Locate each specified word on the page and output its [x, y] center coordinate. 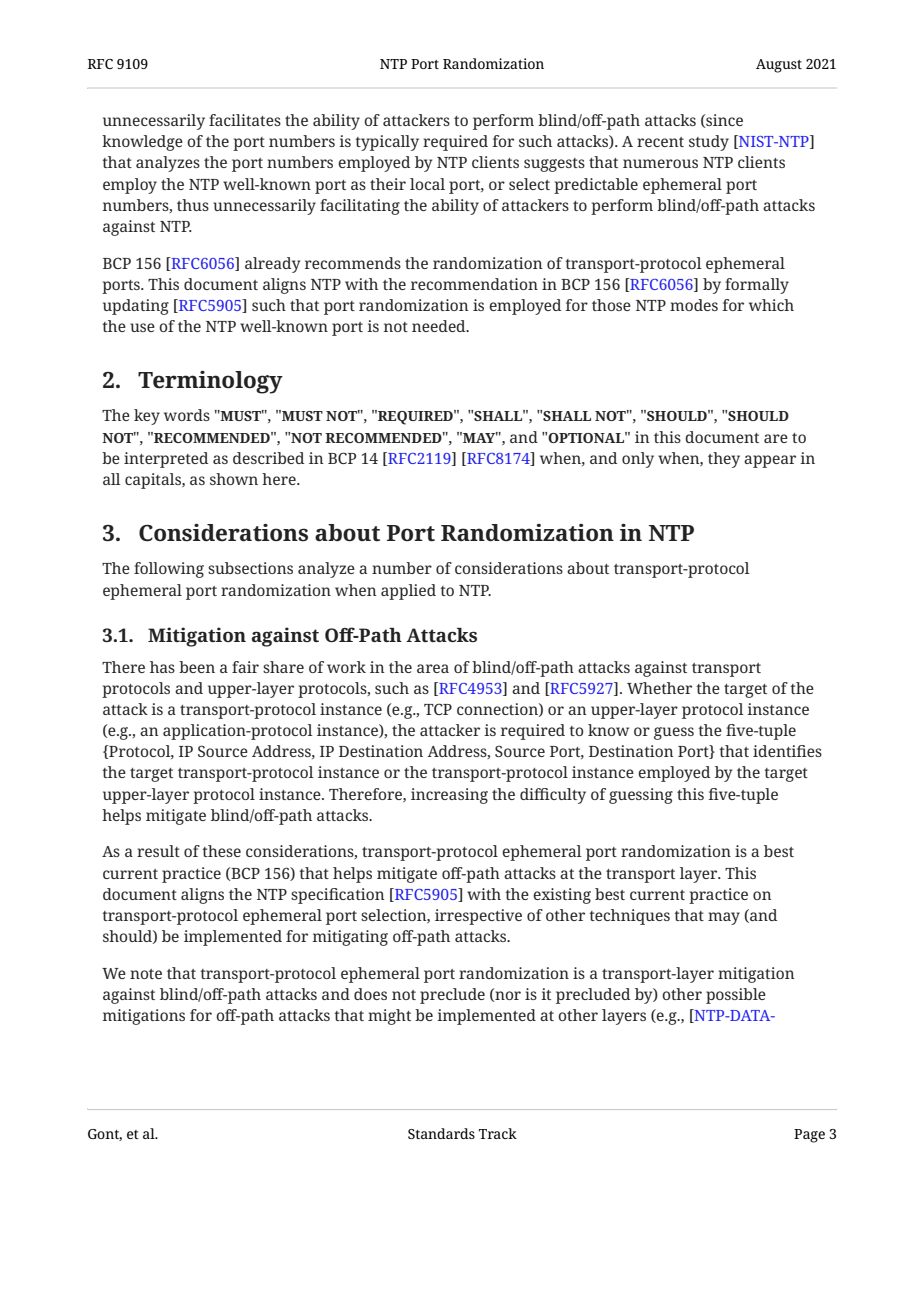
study [709, 143]
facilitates [245, 120]
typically [387, 143]
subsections [250, 568]
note [146, 974]
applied [408, 592]
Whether [659, 688]
